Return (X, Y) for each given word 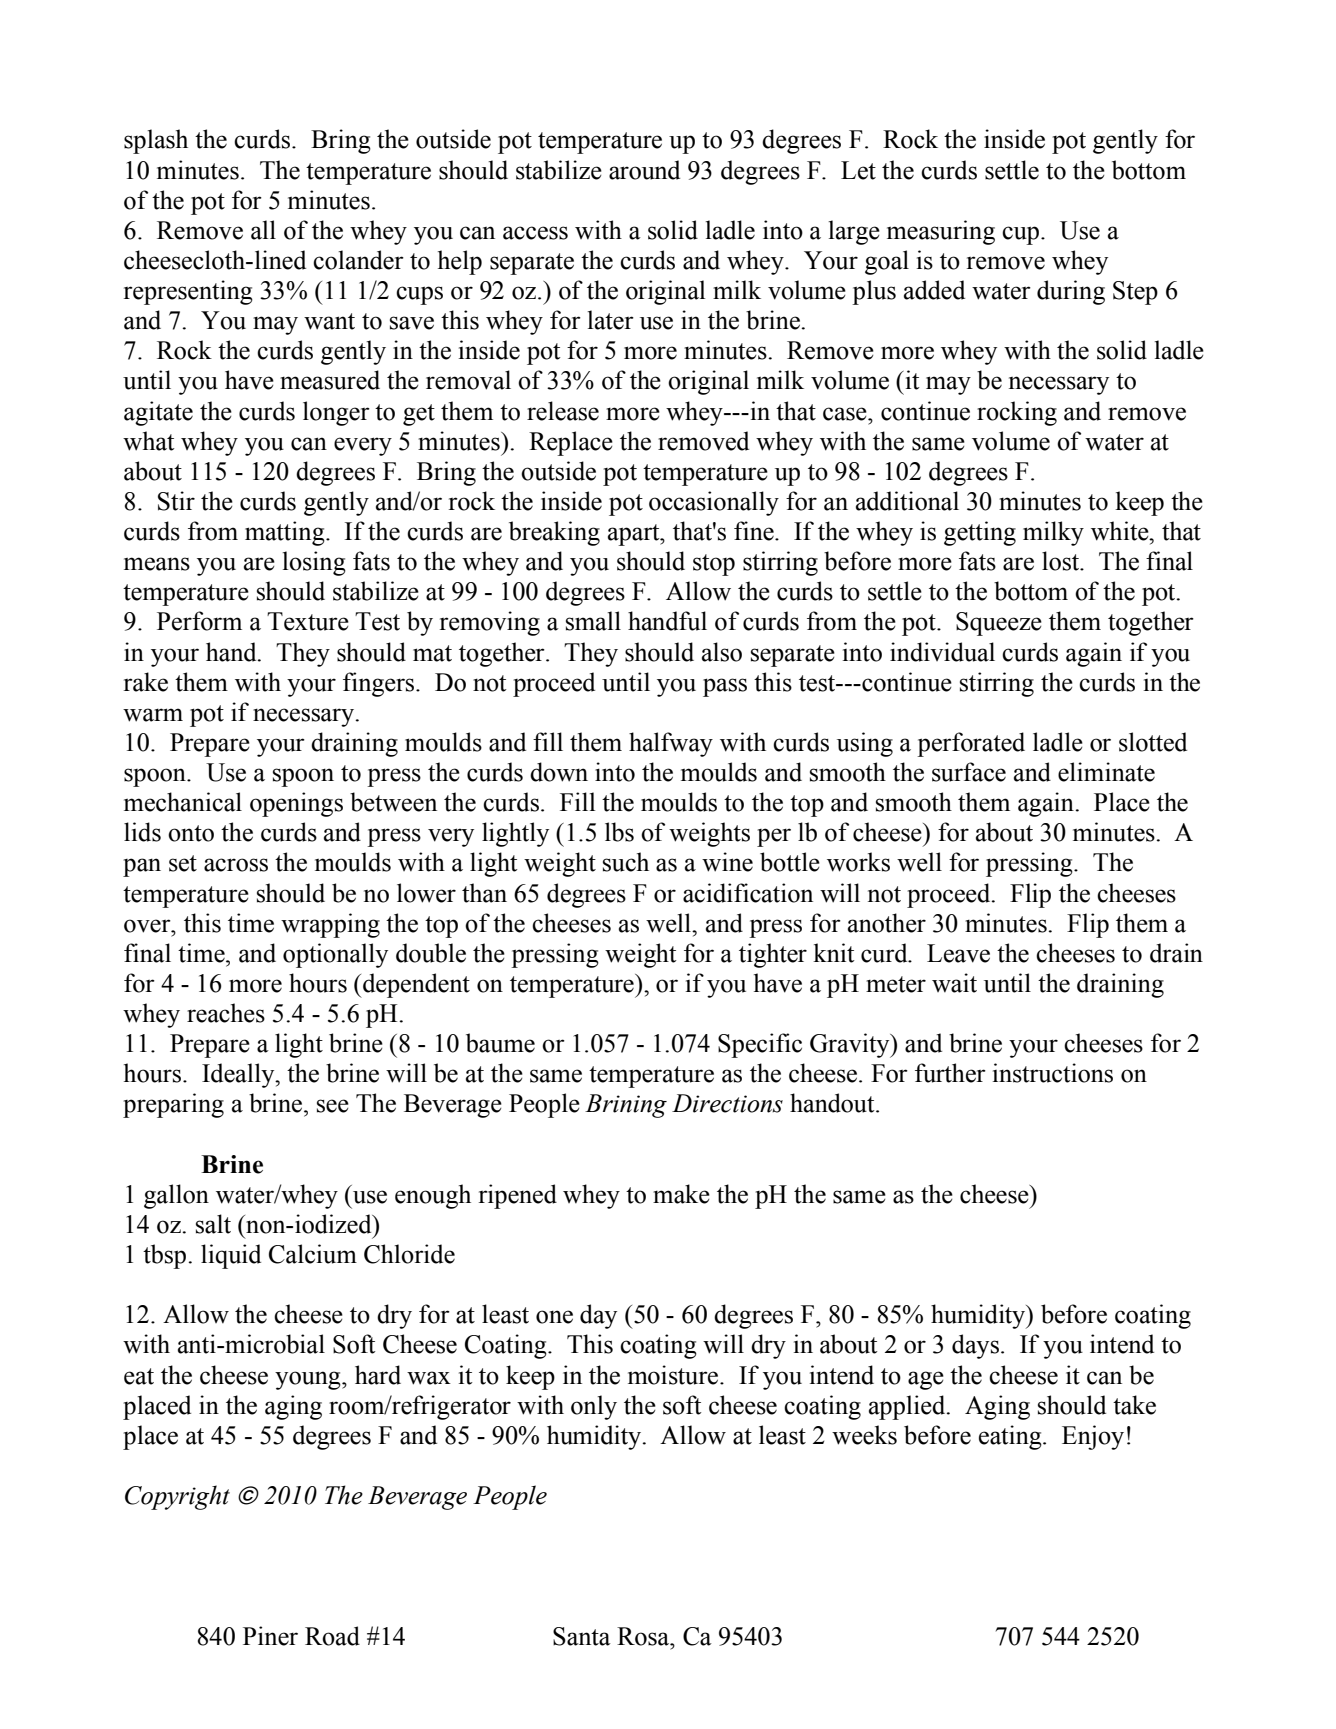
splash (156, 141)
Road (332, 1636)
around (644, 170)
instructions (1053, 1073)
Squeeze (999, 624)
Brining (626, 1106)
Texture (308, 621)
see (333, 1106)
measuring (941, 232)
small (593, 621)
